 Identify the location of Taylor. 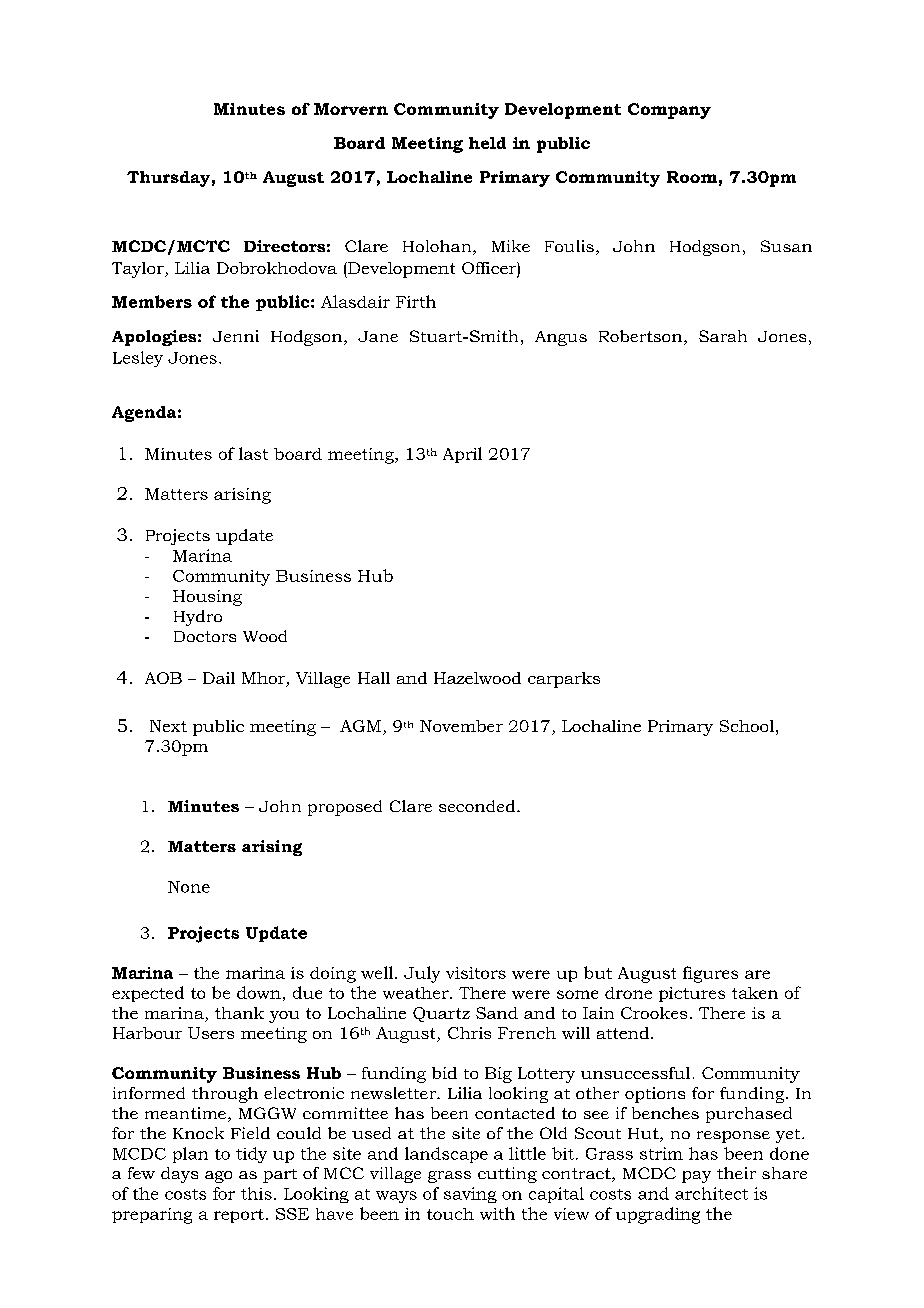
(139, 270).
